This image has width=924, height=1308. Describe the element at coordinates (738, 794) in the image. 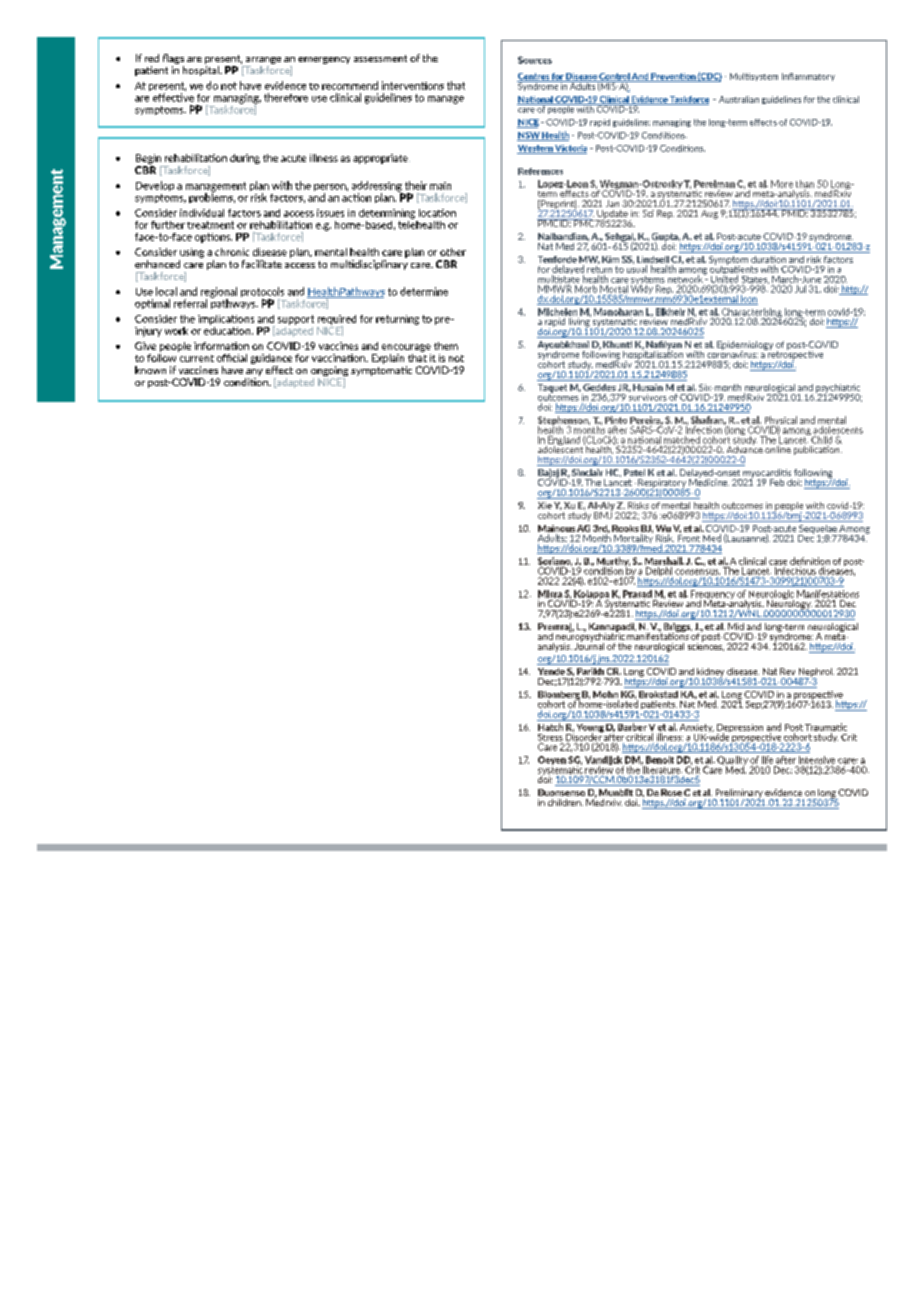

I see `Preliminary` at that location.
